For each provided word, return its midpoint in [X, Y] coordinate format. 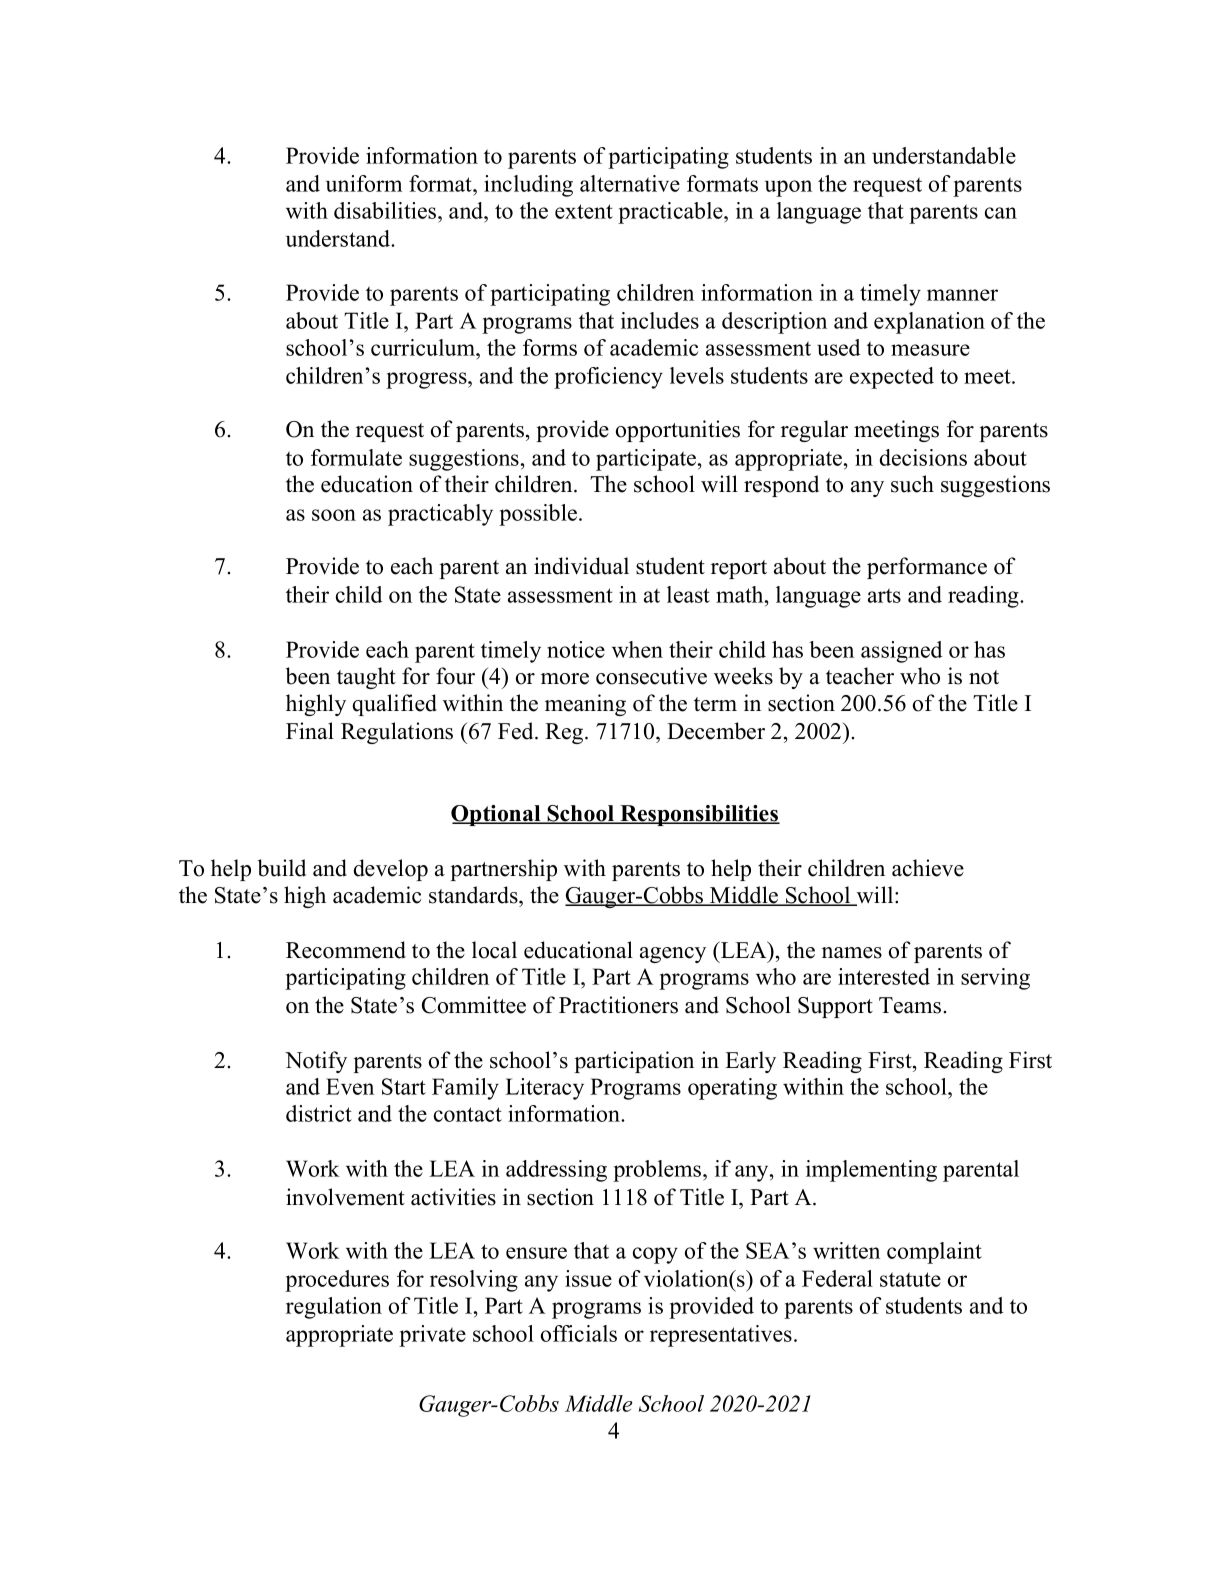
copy [655, 1255]
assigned [901, 652]
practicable [671, 213]
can [1001, 213]
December [716, 731]
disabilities [385, 210]
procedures [337, 1281]
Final [310, 731]
